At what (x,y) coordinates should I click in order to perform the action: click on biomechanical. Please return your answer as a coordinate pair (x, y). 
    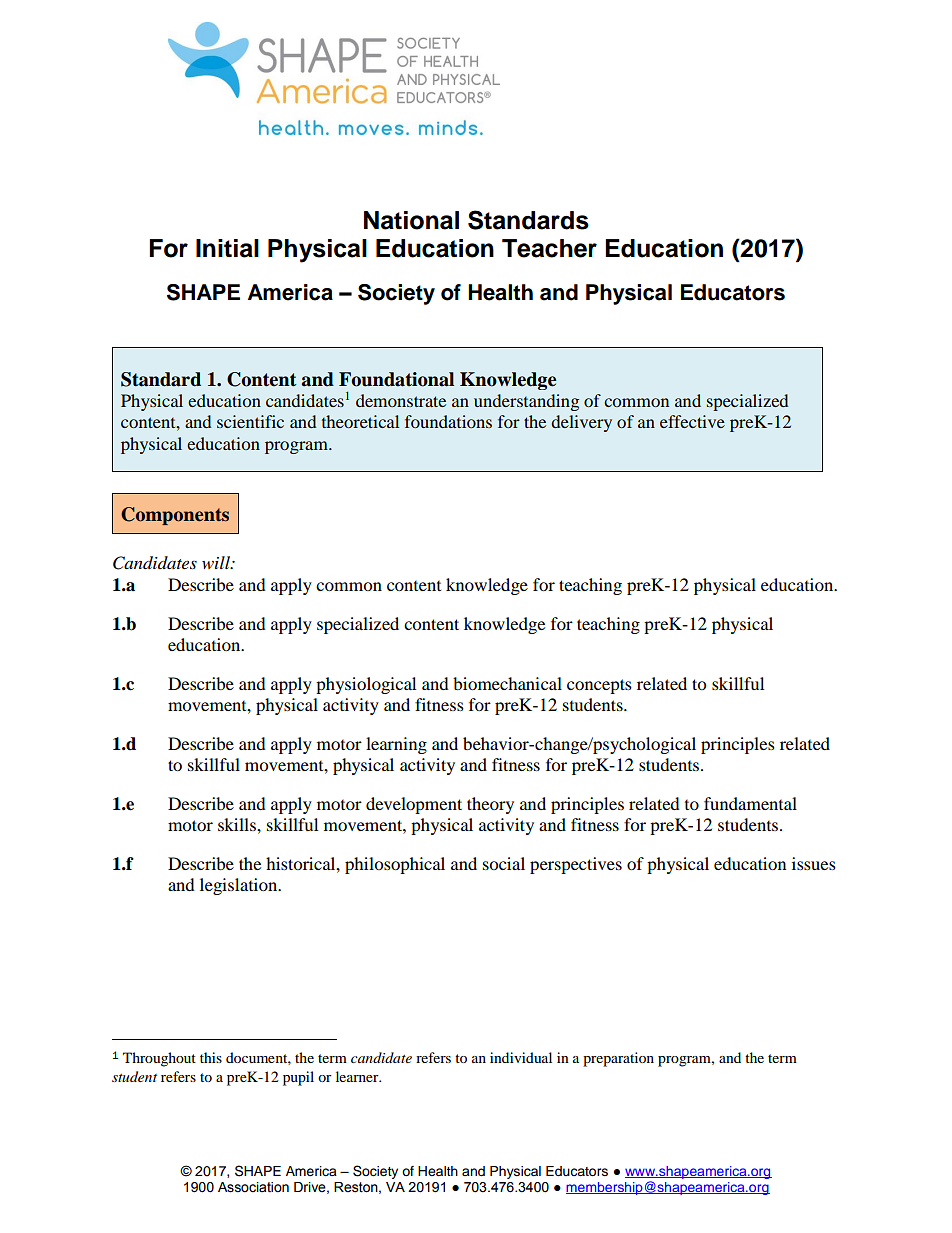
    Looking at the image, I should click on (507, 683).
